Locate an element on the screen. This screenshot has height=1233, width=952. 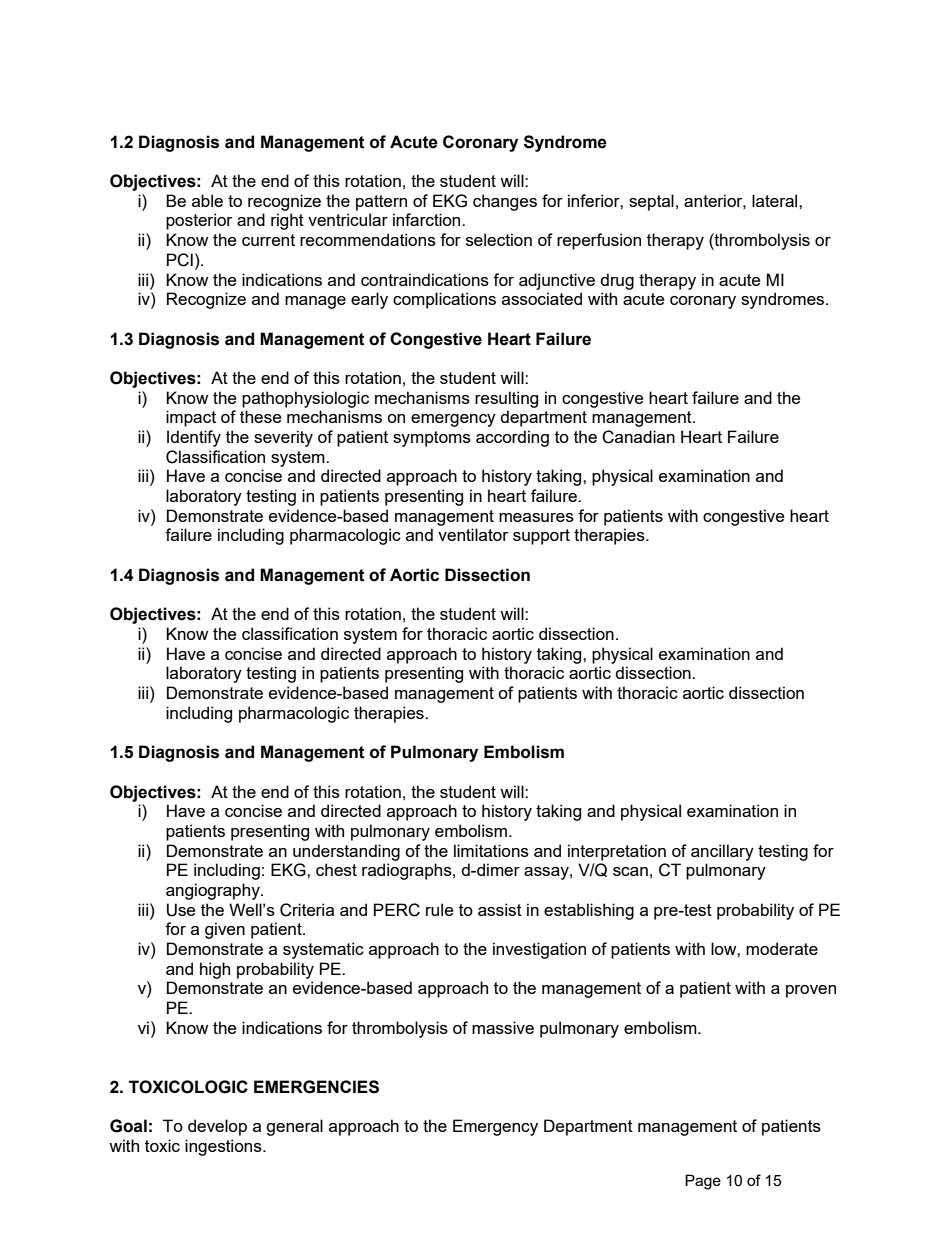
posterior is located at coordinates (199, 221).
